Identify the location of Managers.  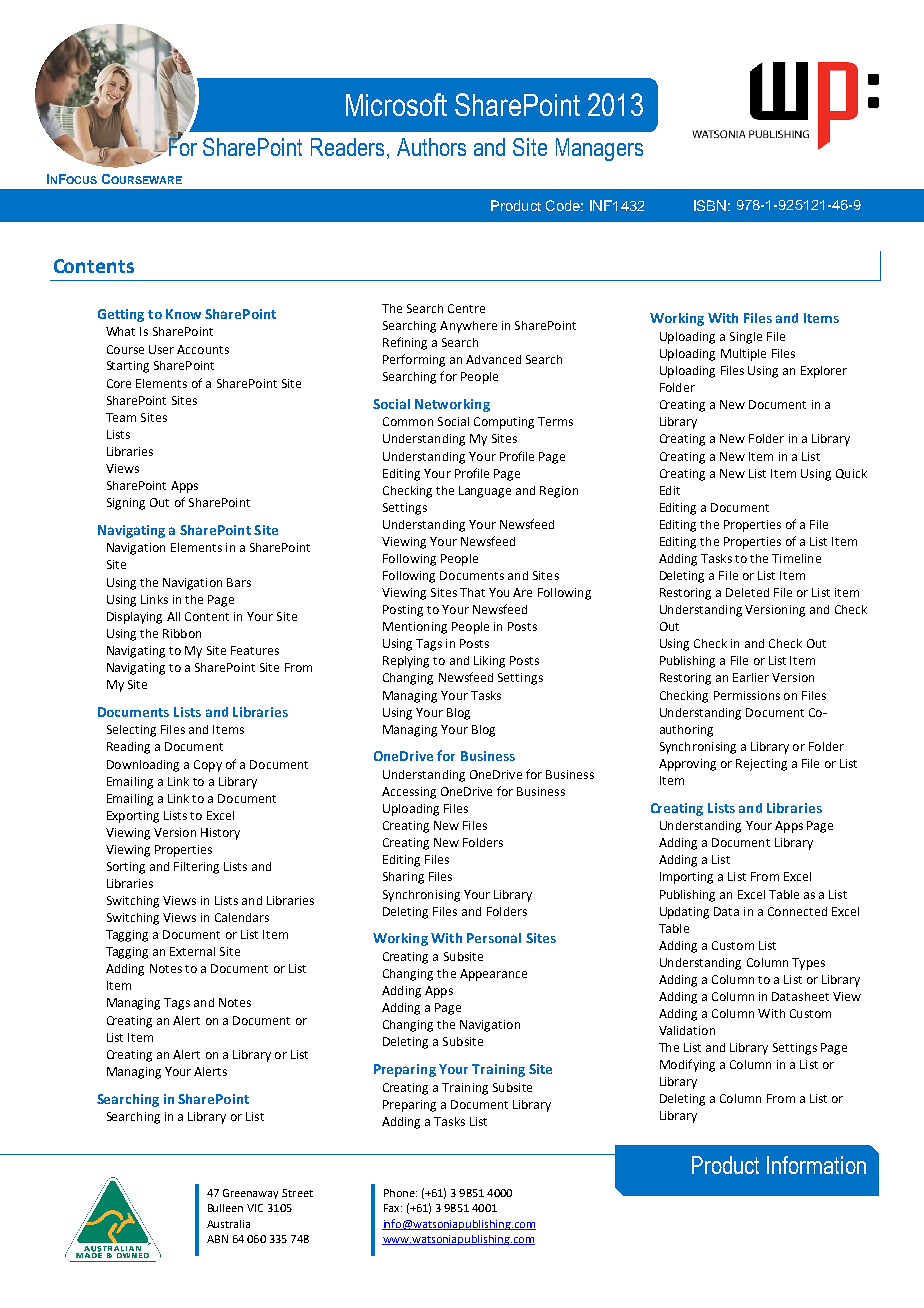
(599, 149).
